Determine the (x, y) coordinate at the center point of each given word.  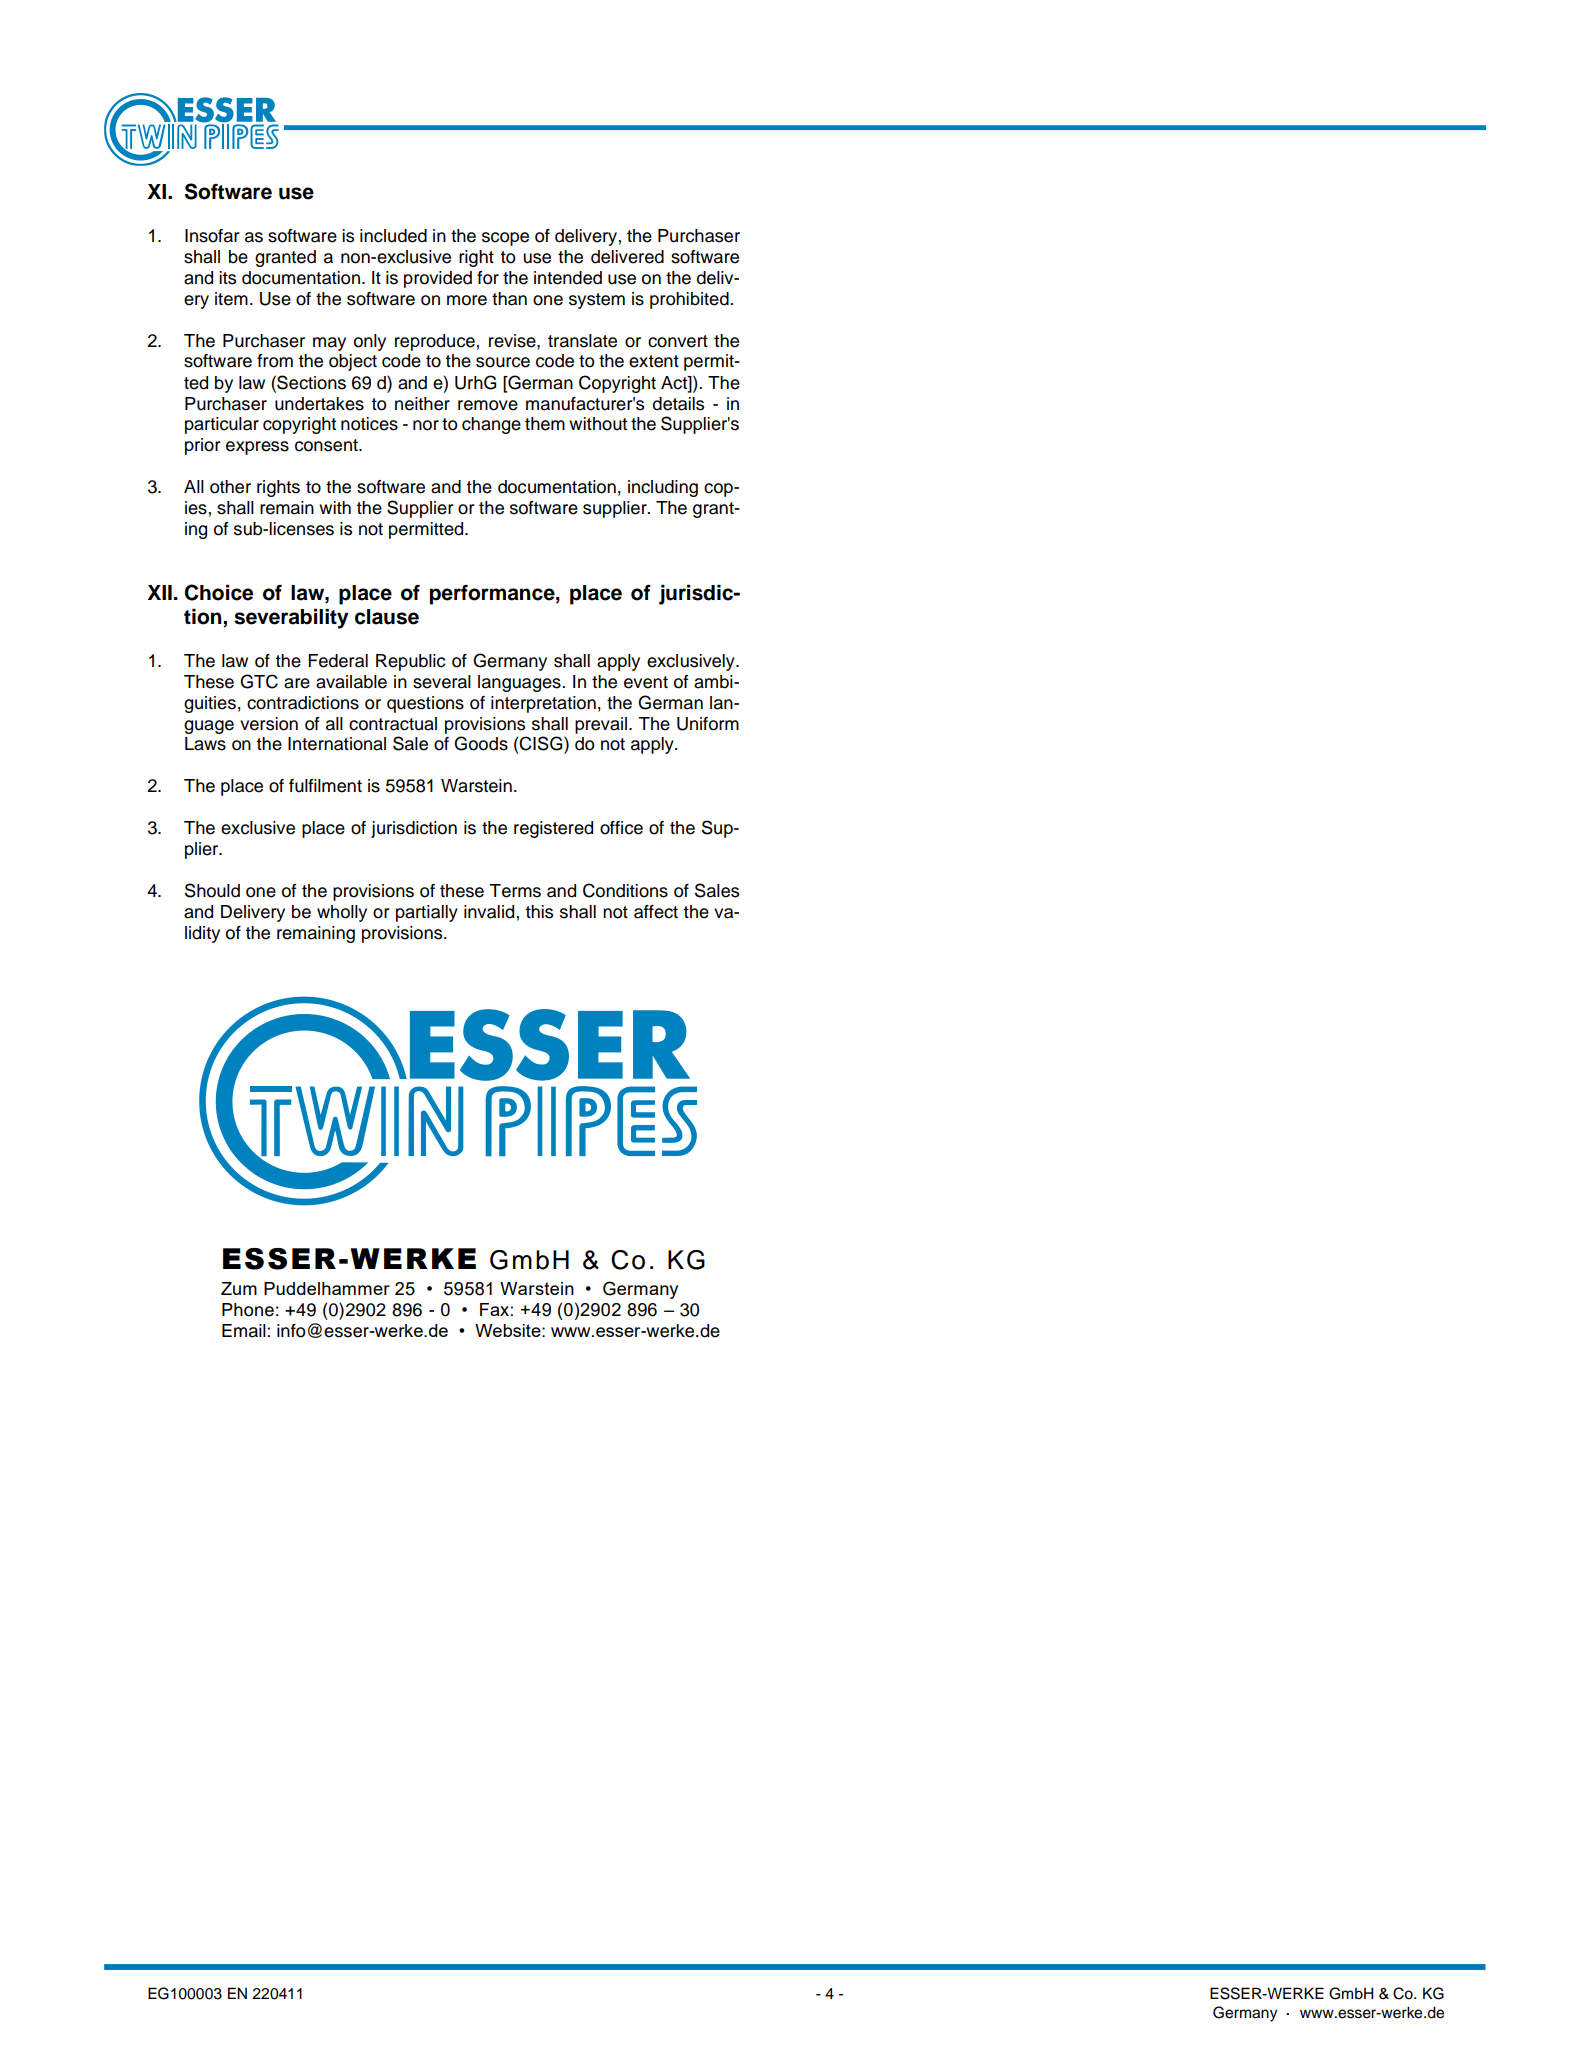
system (597, 301)
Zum (239, 1288)
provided (438, 279)
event (646, 682)
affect (656, 912)
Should (212, 890)
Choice (219, 592)
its (227, 278)
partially (427, 913)
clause (387, 617)
